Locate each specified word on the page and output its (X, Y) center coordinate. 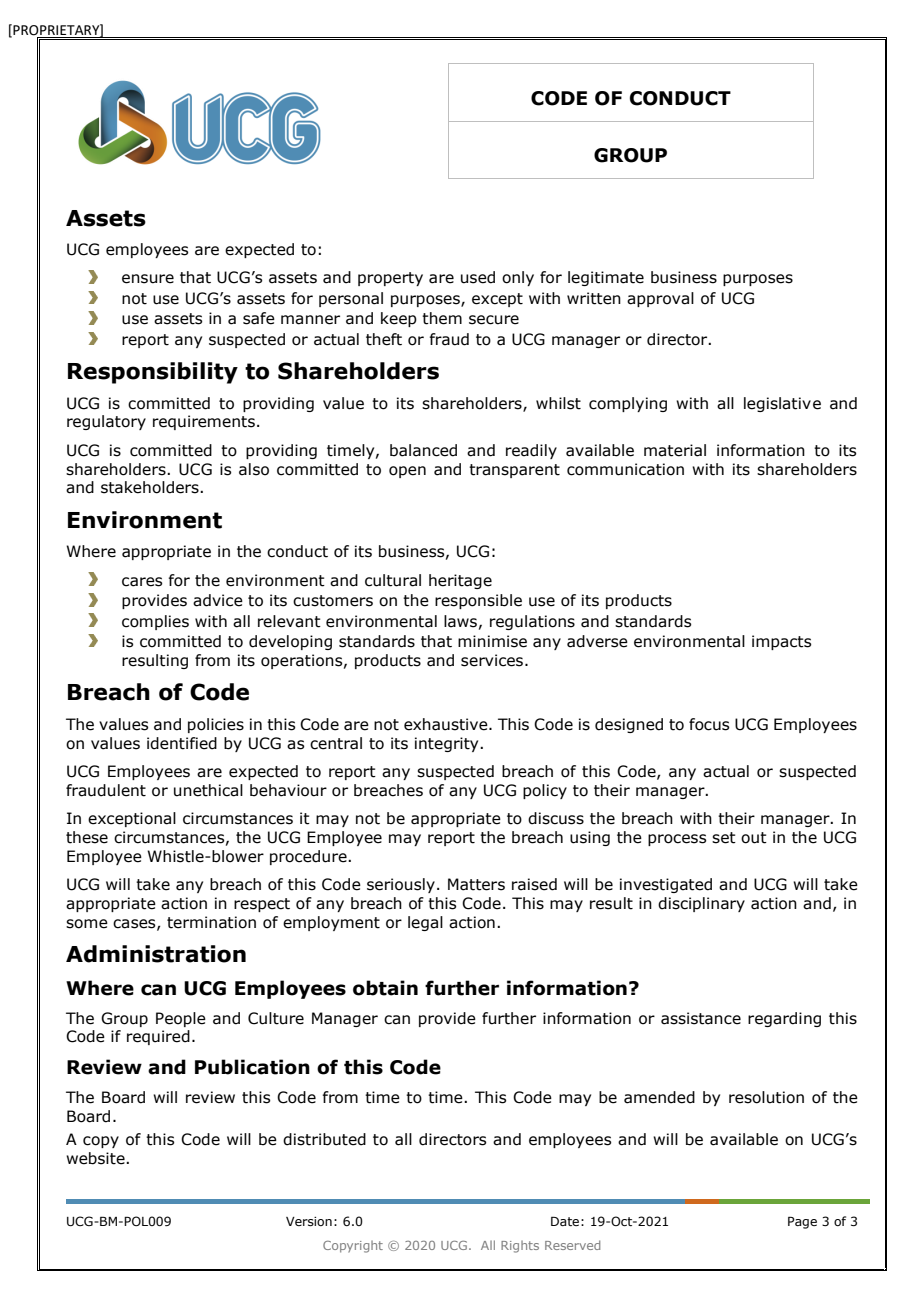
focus (709, 724)
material (675, 450)
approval (660, 299)
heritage (460, 581)
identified (182, 743)
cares (142, 582)
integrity (448, 744)
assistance (701, 1018)
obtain (385, 988)
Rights (520, 1247)
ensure (148, 279)
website (96, 1158)
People (181, 1019)
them (442, 318)
